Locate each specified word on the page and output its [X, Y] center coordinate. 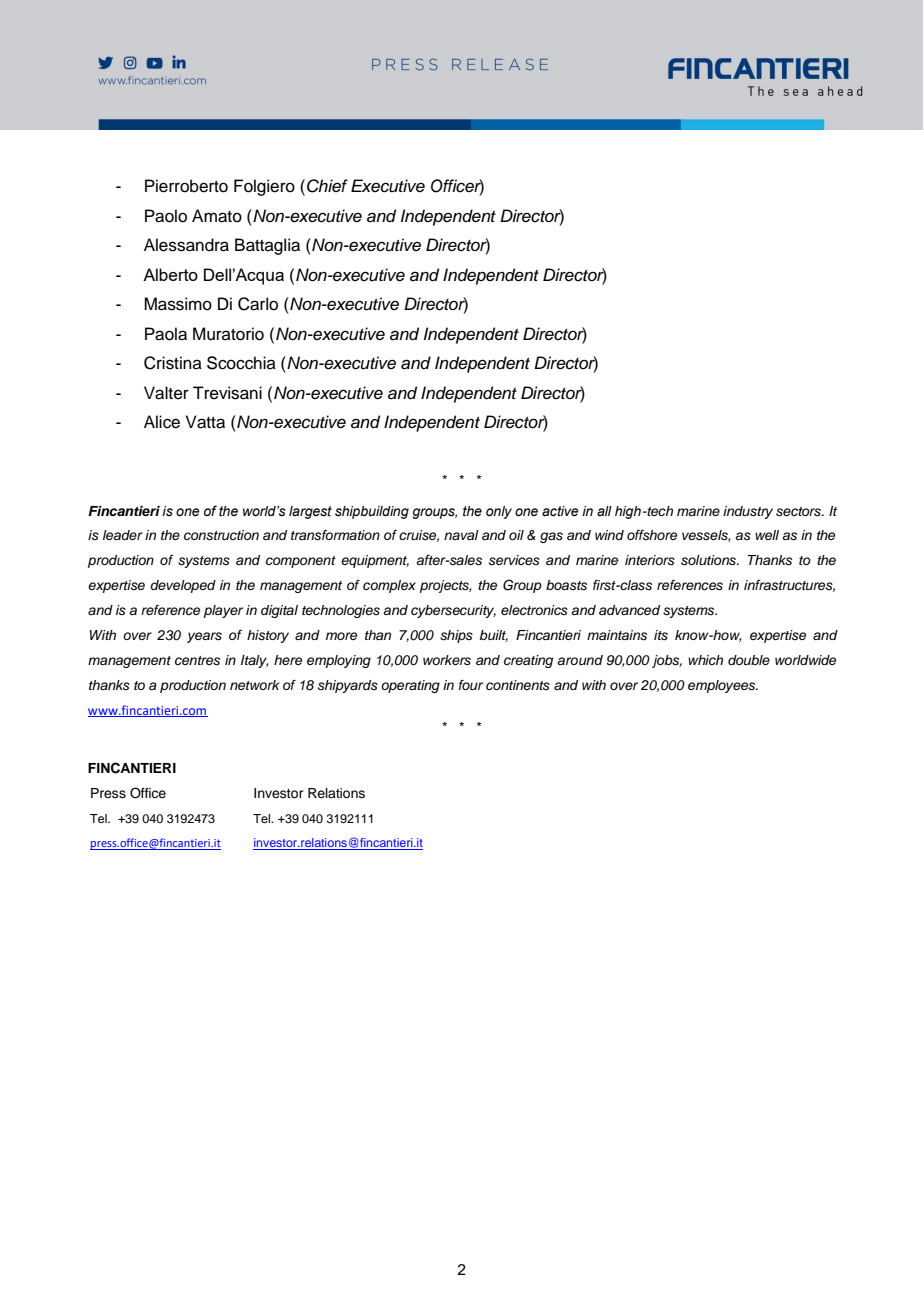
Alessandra [186, 245]
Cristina [173, 363]
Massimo [178, 304]
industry [748, 512]
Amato [217, 216]
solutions [710, 560]
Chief [327, 186]
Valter [166, 393]
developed [183, 586]
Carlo [258, 304]
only [499, 512]
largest [310, 512]
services [514, 560]
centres [197, 661]
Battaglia [267, 246]
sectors [799, 512]
